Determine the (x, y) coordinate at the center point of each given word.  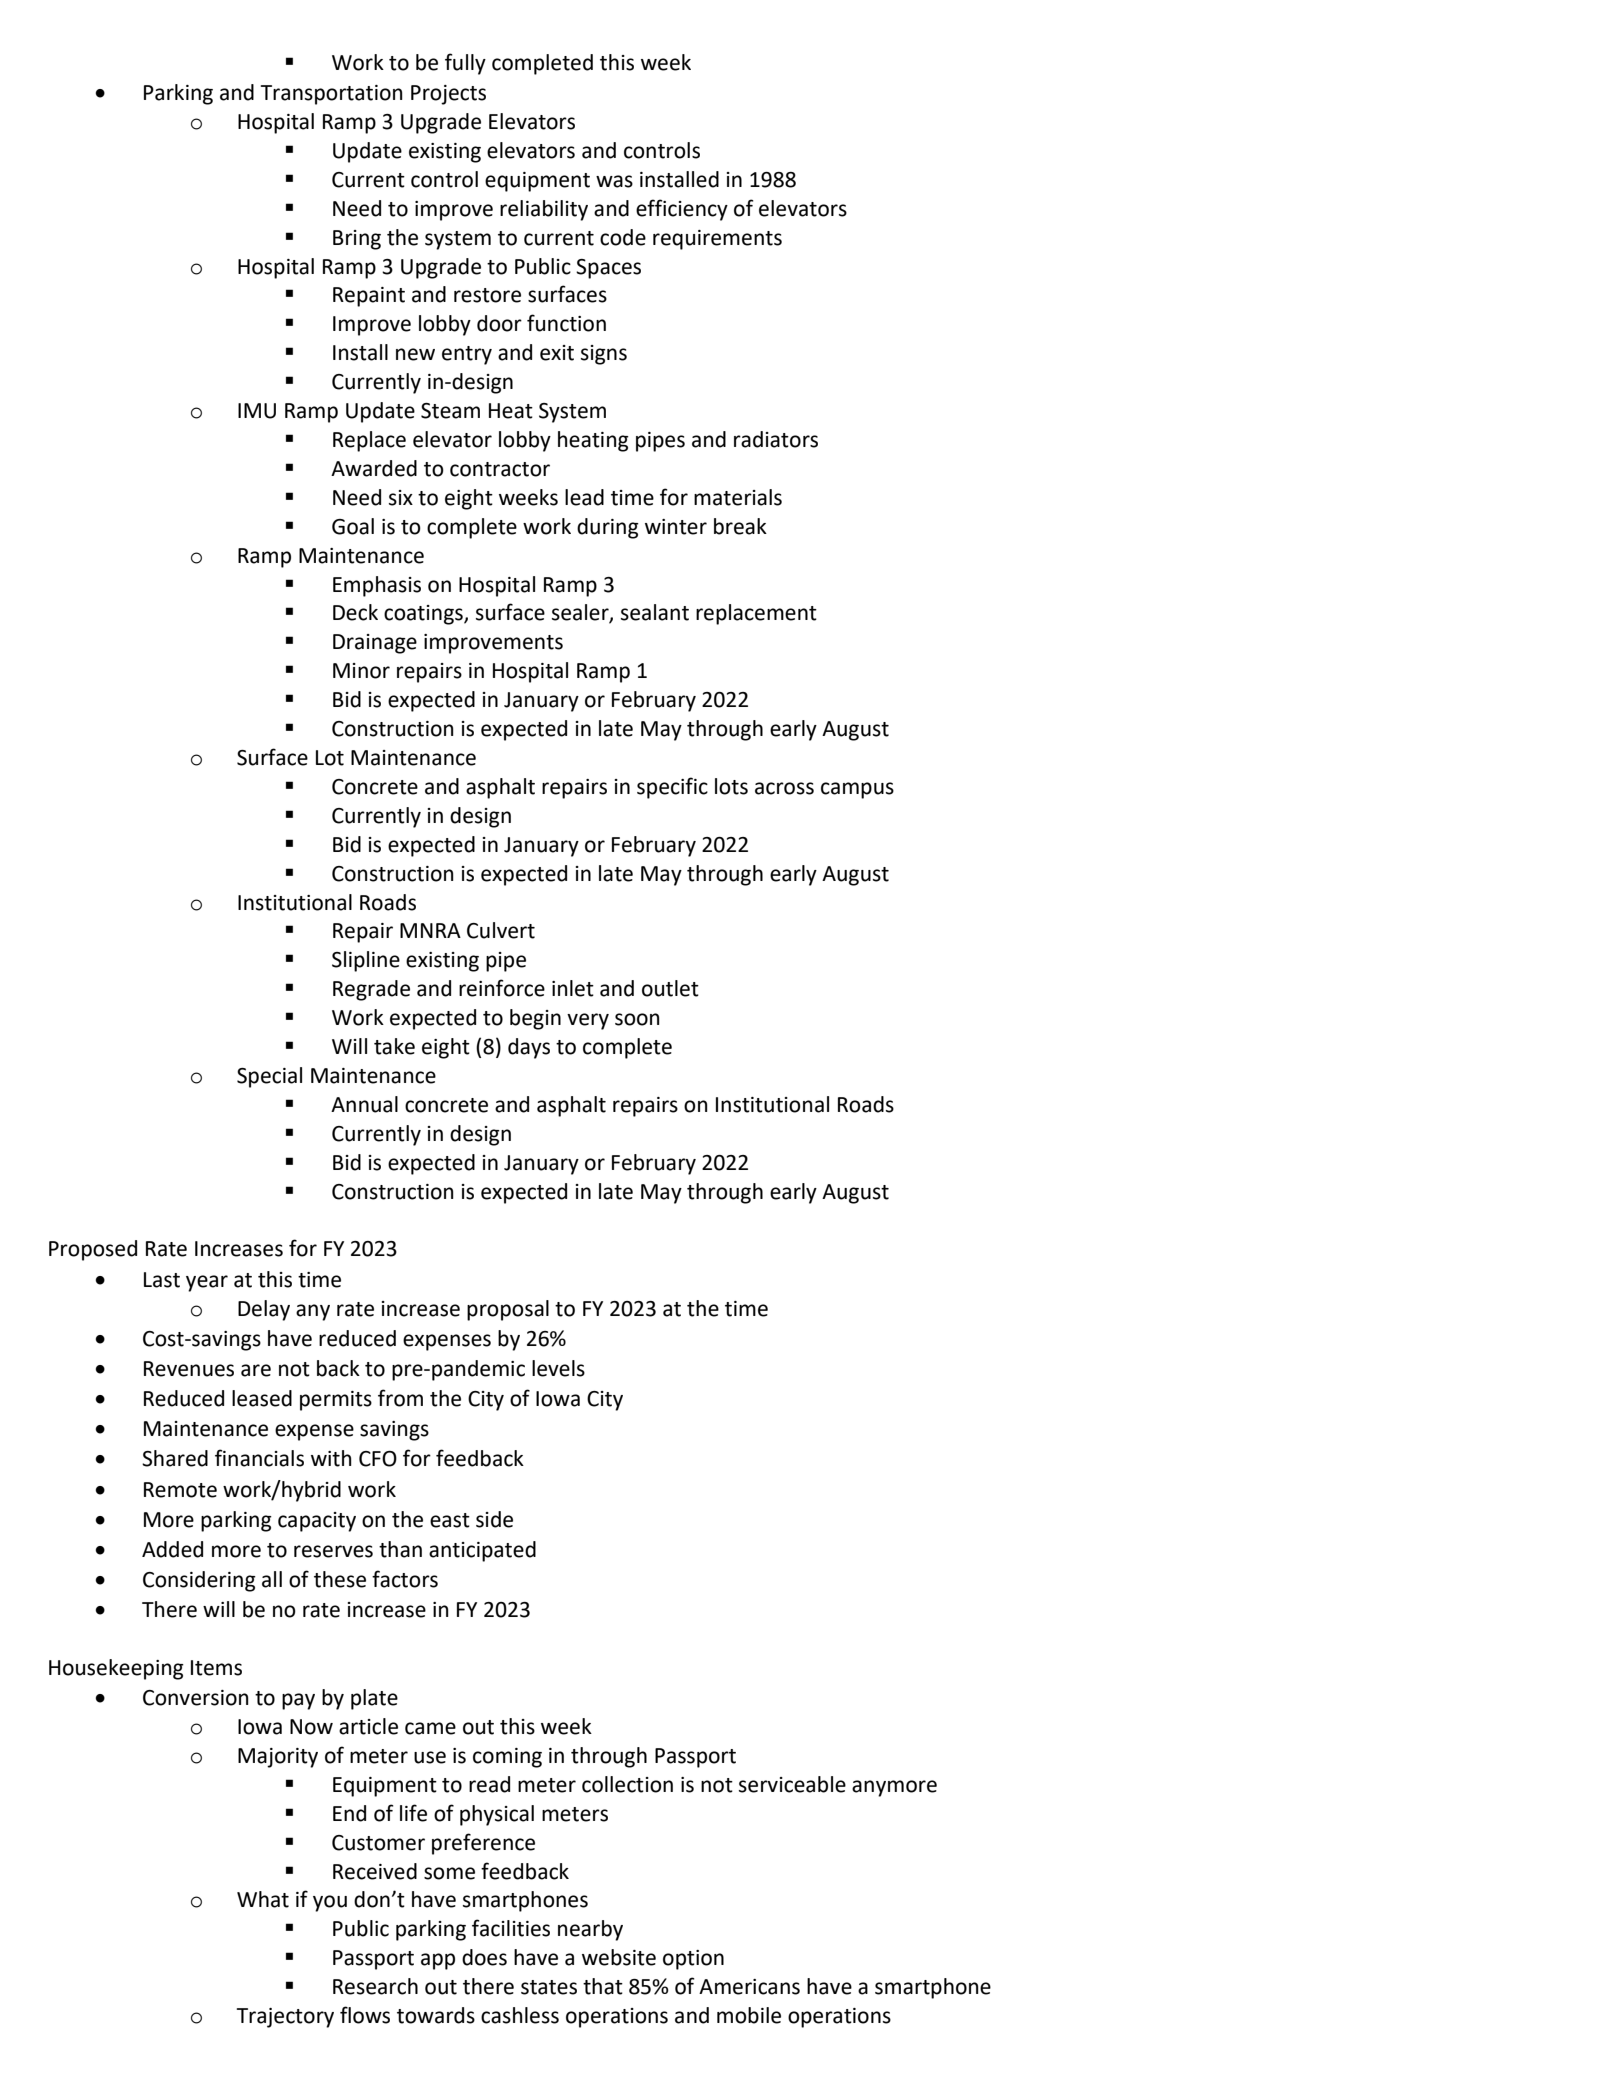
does (484, 1957)
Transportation (332, 95)
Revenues (189, 1369)
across (784, 788)
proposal (508, 1310)
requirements (717, 240)
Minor (361, 671)
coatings (424, 615)
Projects (448, 95)
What (263, 1899)
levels (558, 1368)
